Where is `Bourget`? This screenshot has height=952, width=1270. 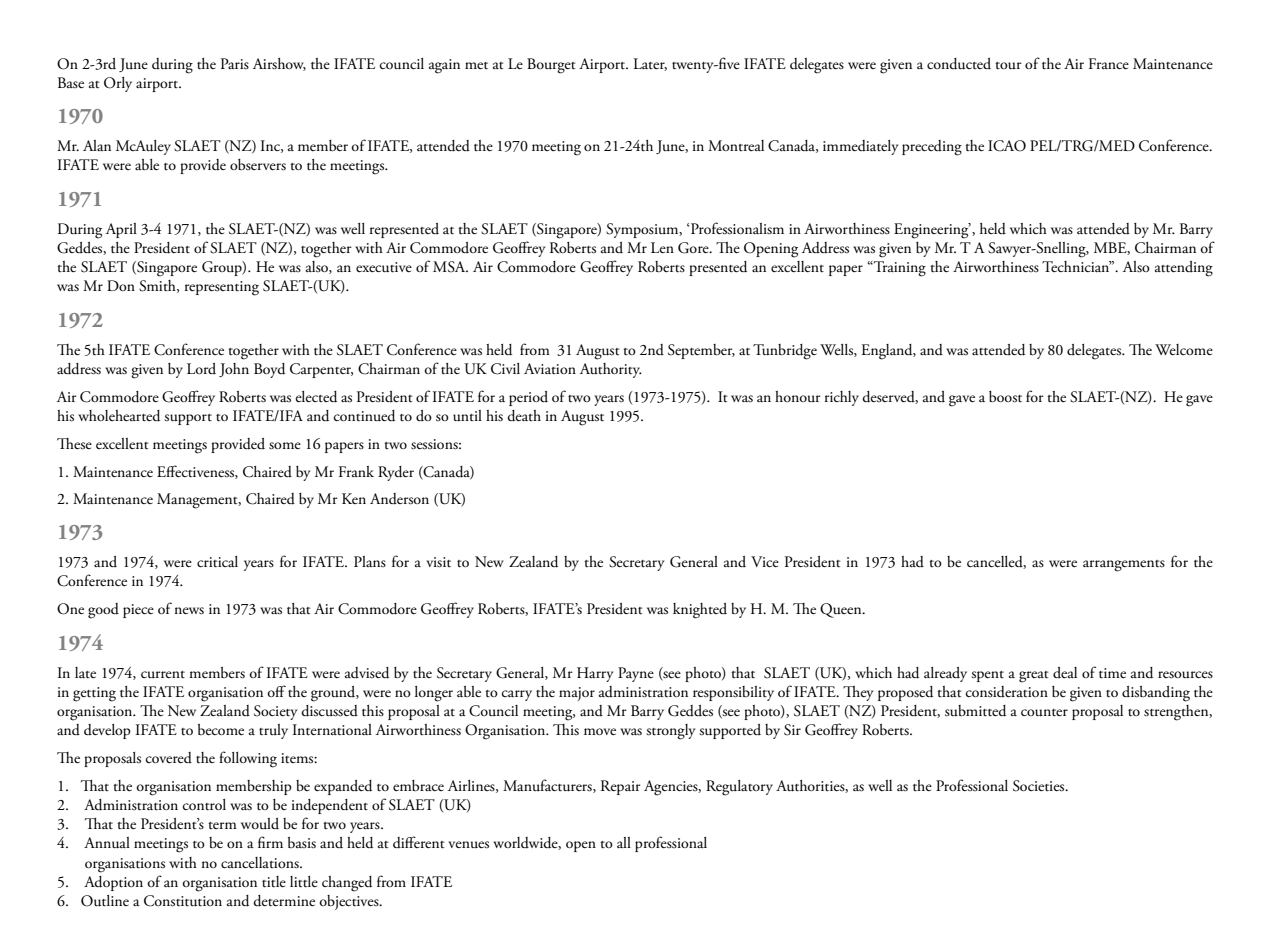
Bourget is located at coordinates (551, 66).
